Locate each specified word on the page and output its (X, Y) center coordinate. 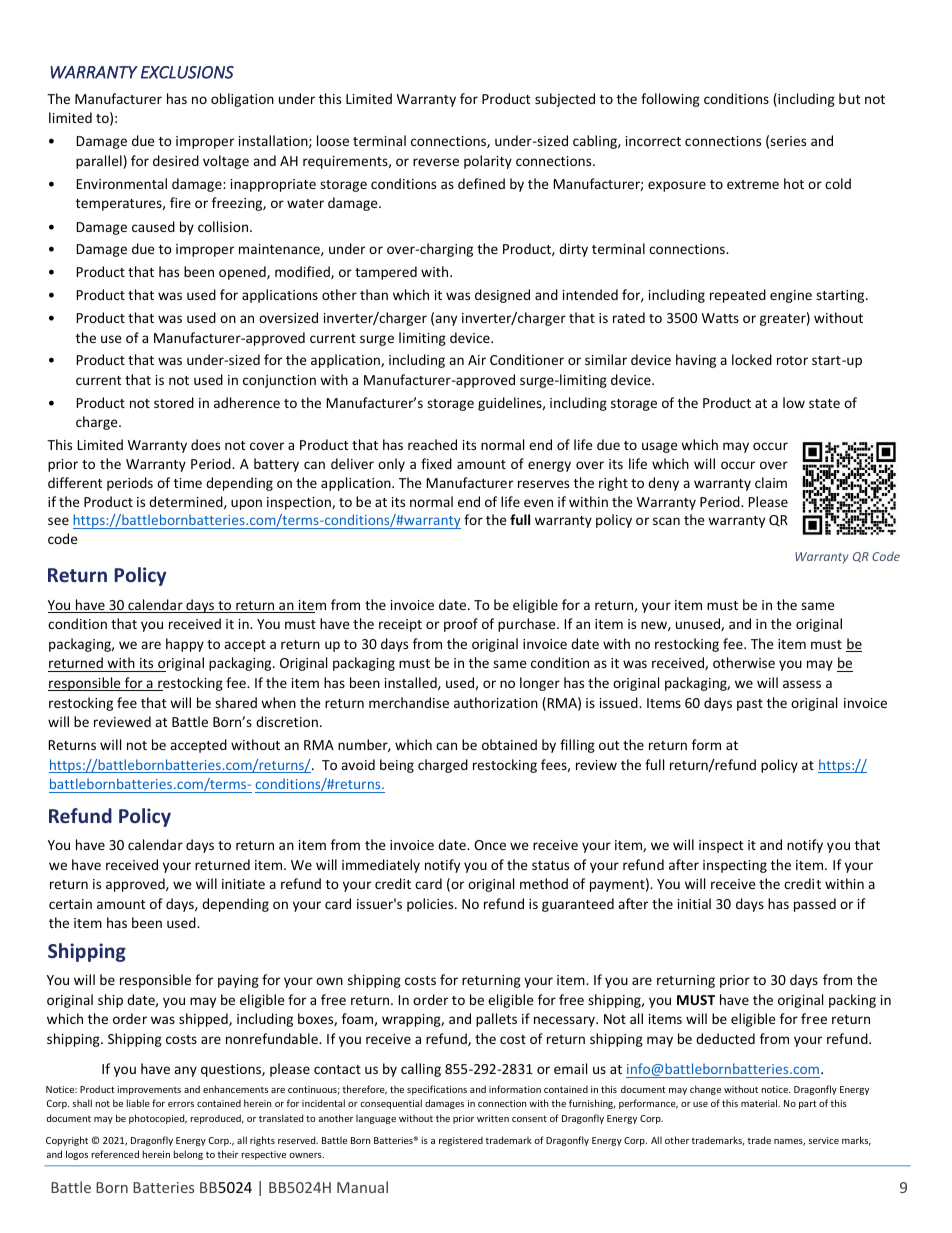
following (670, 100)
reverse (436, 162)
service (823, 1140)
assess (802, 684)
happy (185, 645)
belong (188, 1155)
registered (461, 1141)
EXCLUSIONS (187, 72)
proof (461, 625)
